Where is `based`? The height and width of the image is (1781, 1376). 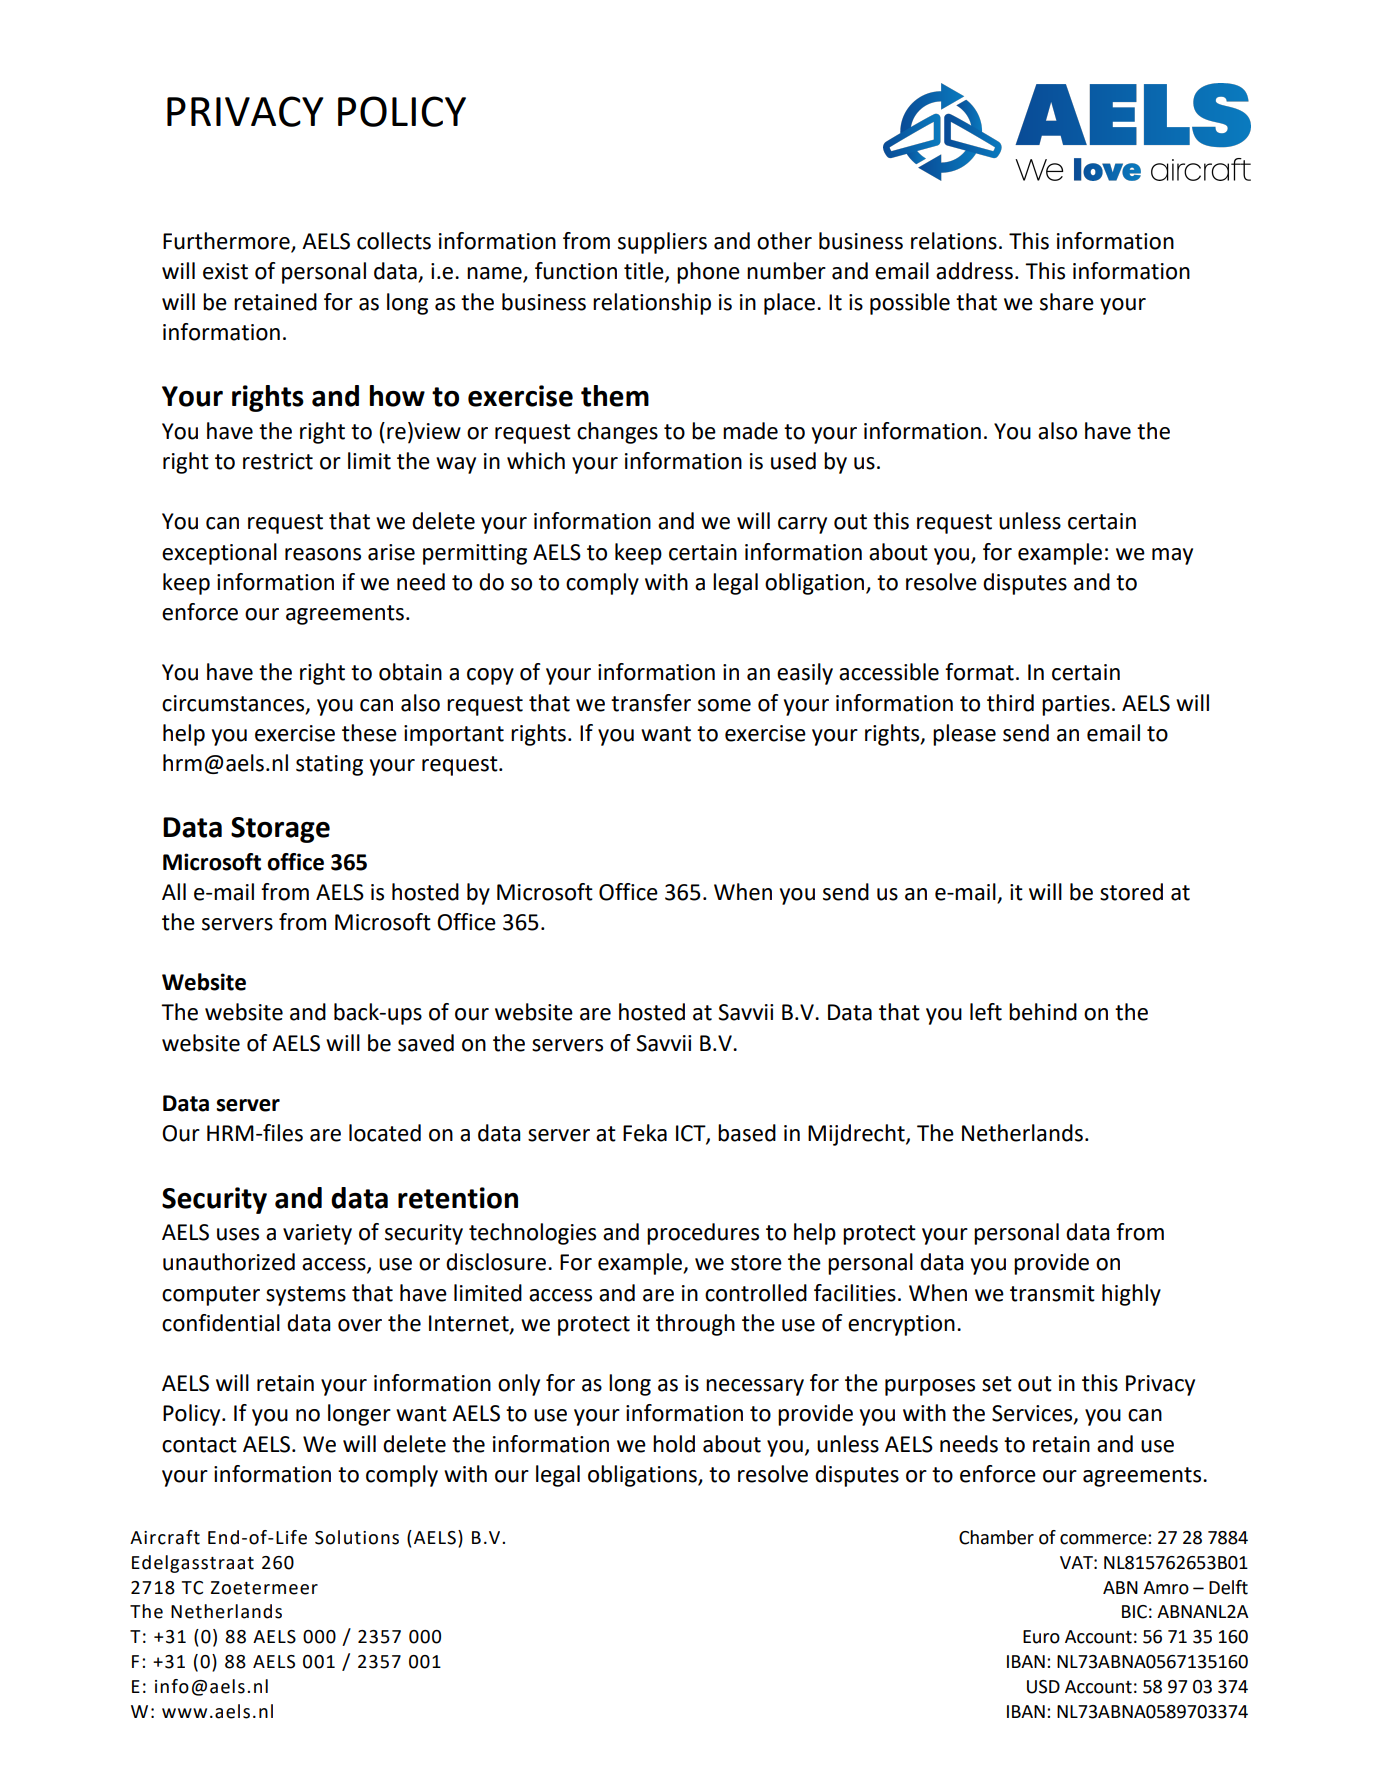
based is located at coordinates (747, 1133).
